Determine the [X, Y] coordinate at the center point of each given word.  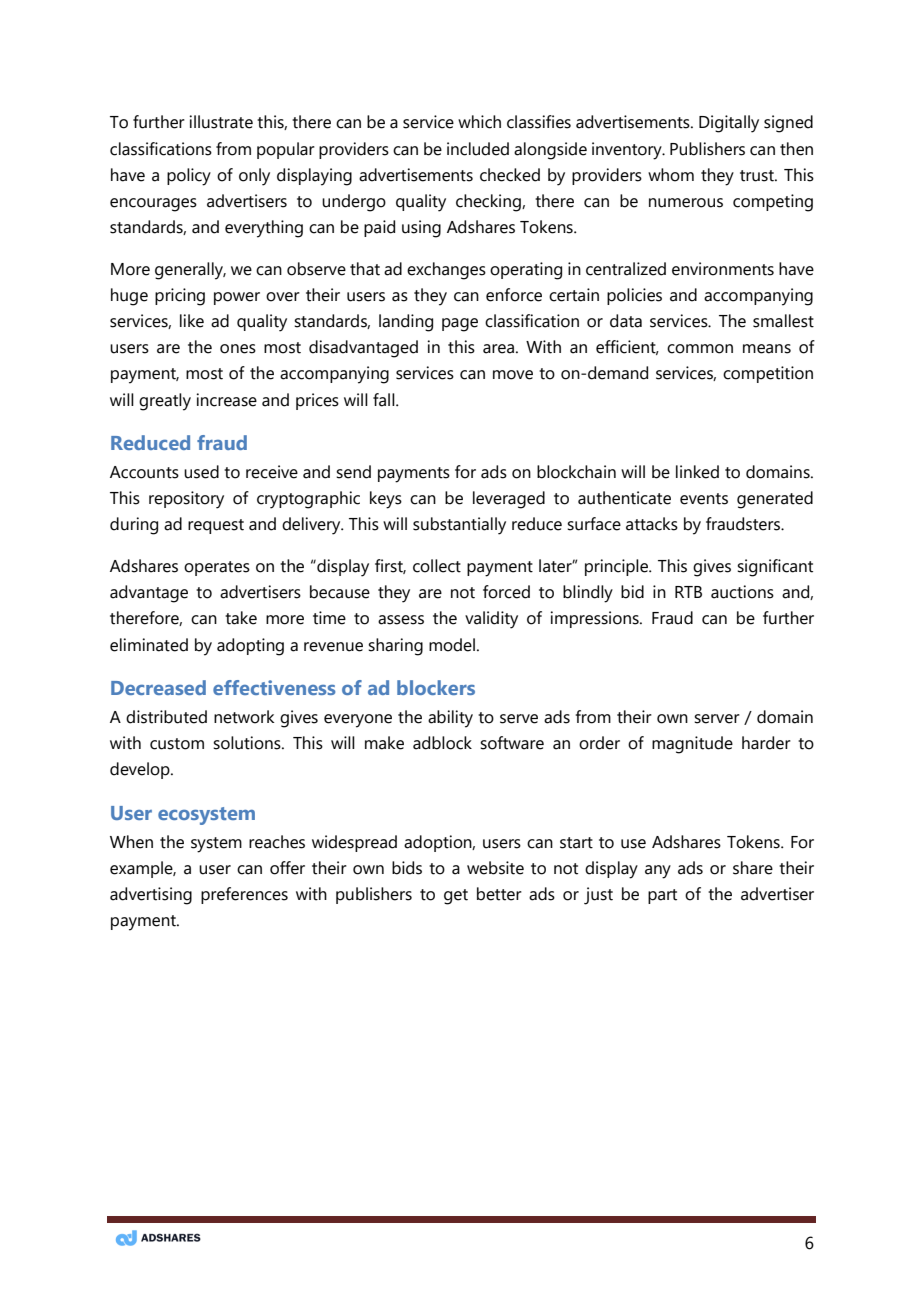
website [495, 868]
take [241, 618]
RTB [688, 592]
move [513, 375]
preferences [244, 895]
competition [768, 374]
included [478, 149]
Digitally [729, 124]
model [452, 645]
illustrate [221, 122]
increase [226, 400]
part [662, 896]
